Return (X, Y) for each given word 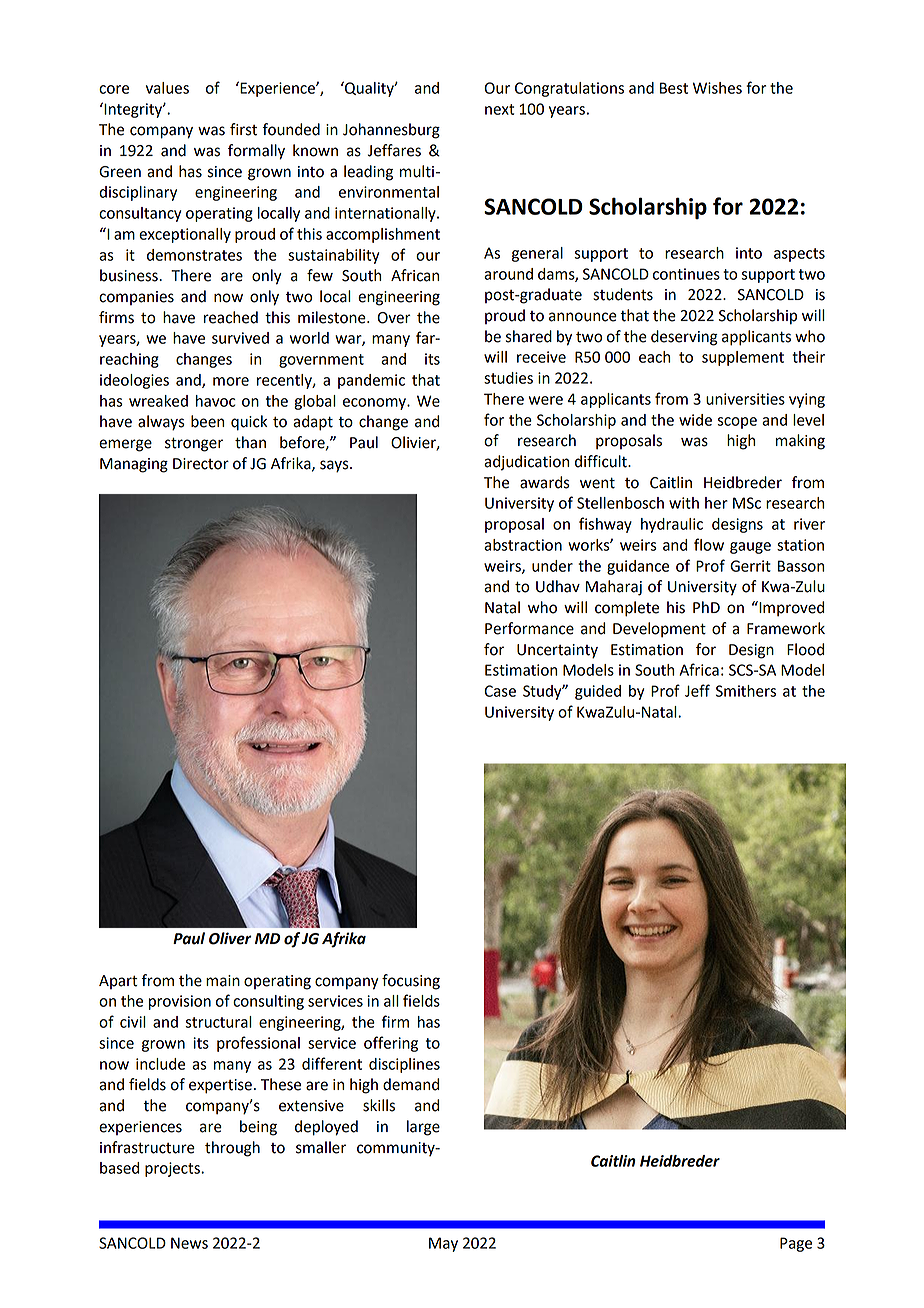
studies (508, 378)
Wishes (717, 88)
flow (709, 544)
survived (240, 338)
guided (598, 692)
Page (796, 1244)
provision (180, 1002)
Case (500, 691)
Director (201, 464)
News (189, 1243)
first (243, 129)
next (499, 109)
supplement (743, 358)
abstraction (523, 545)
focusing (411, 982)
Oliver (230, 938)
